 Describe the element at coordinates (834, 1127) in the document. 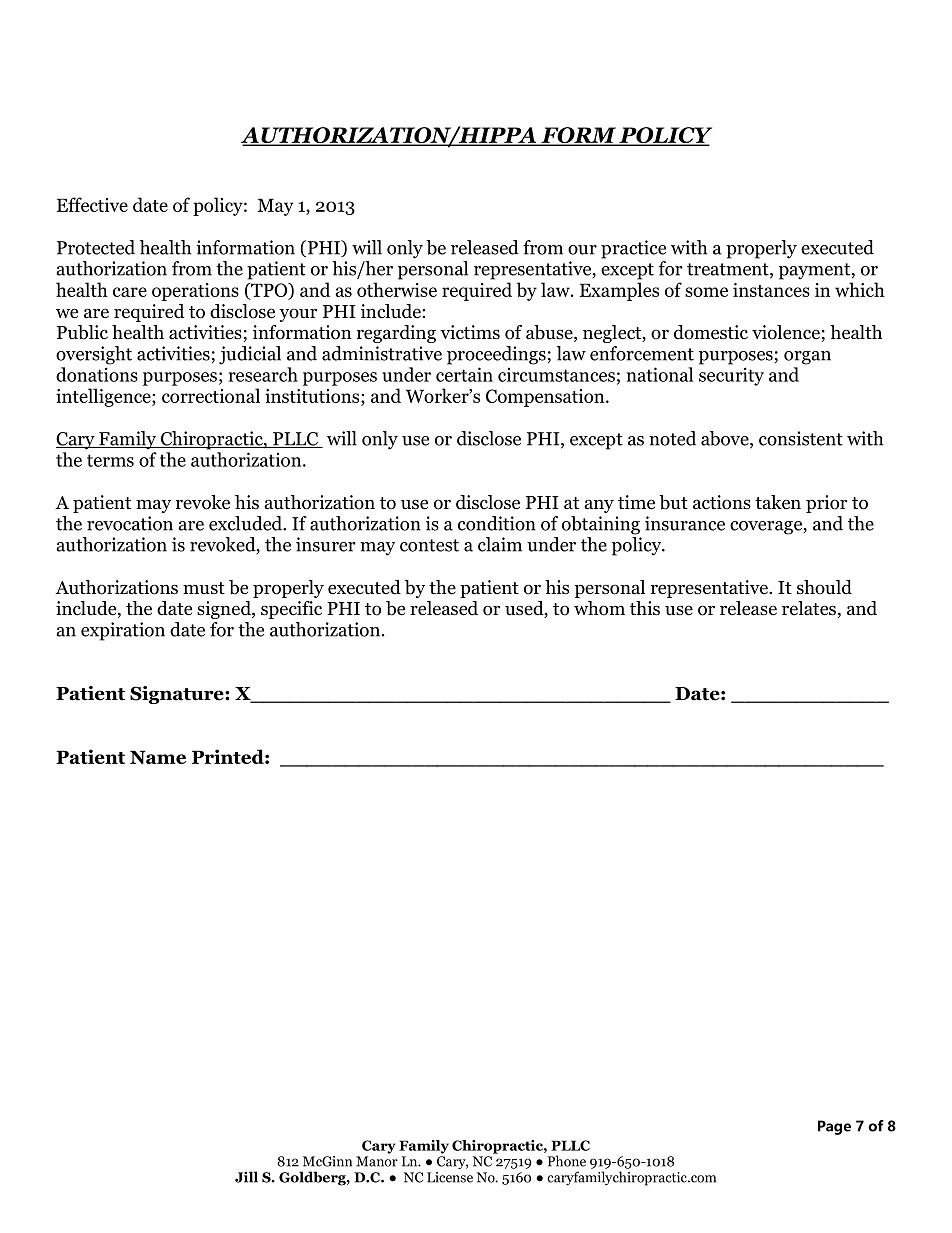

I see `Page` at that location.
